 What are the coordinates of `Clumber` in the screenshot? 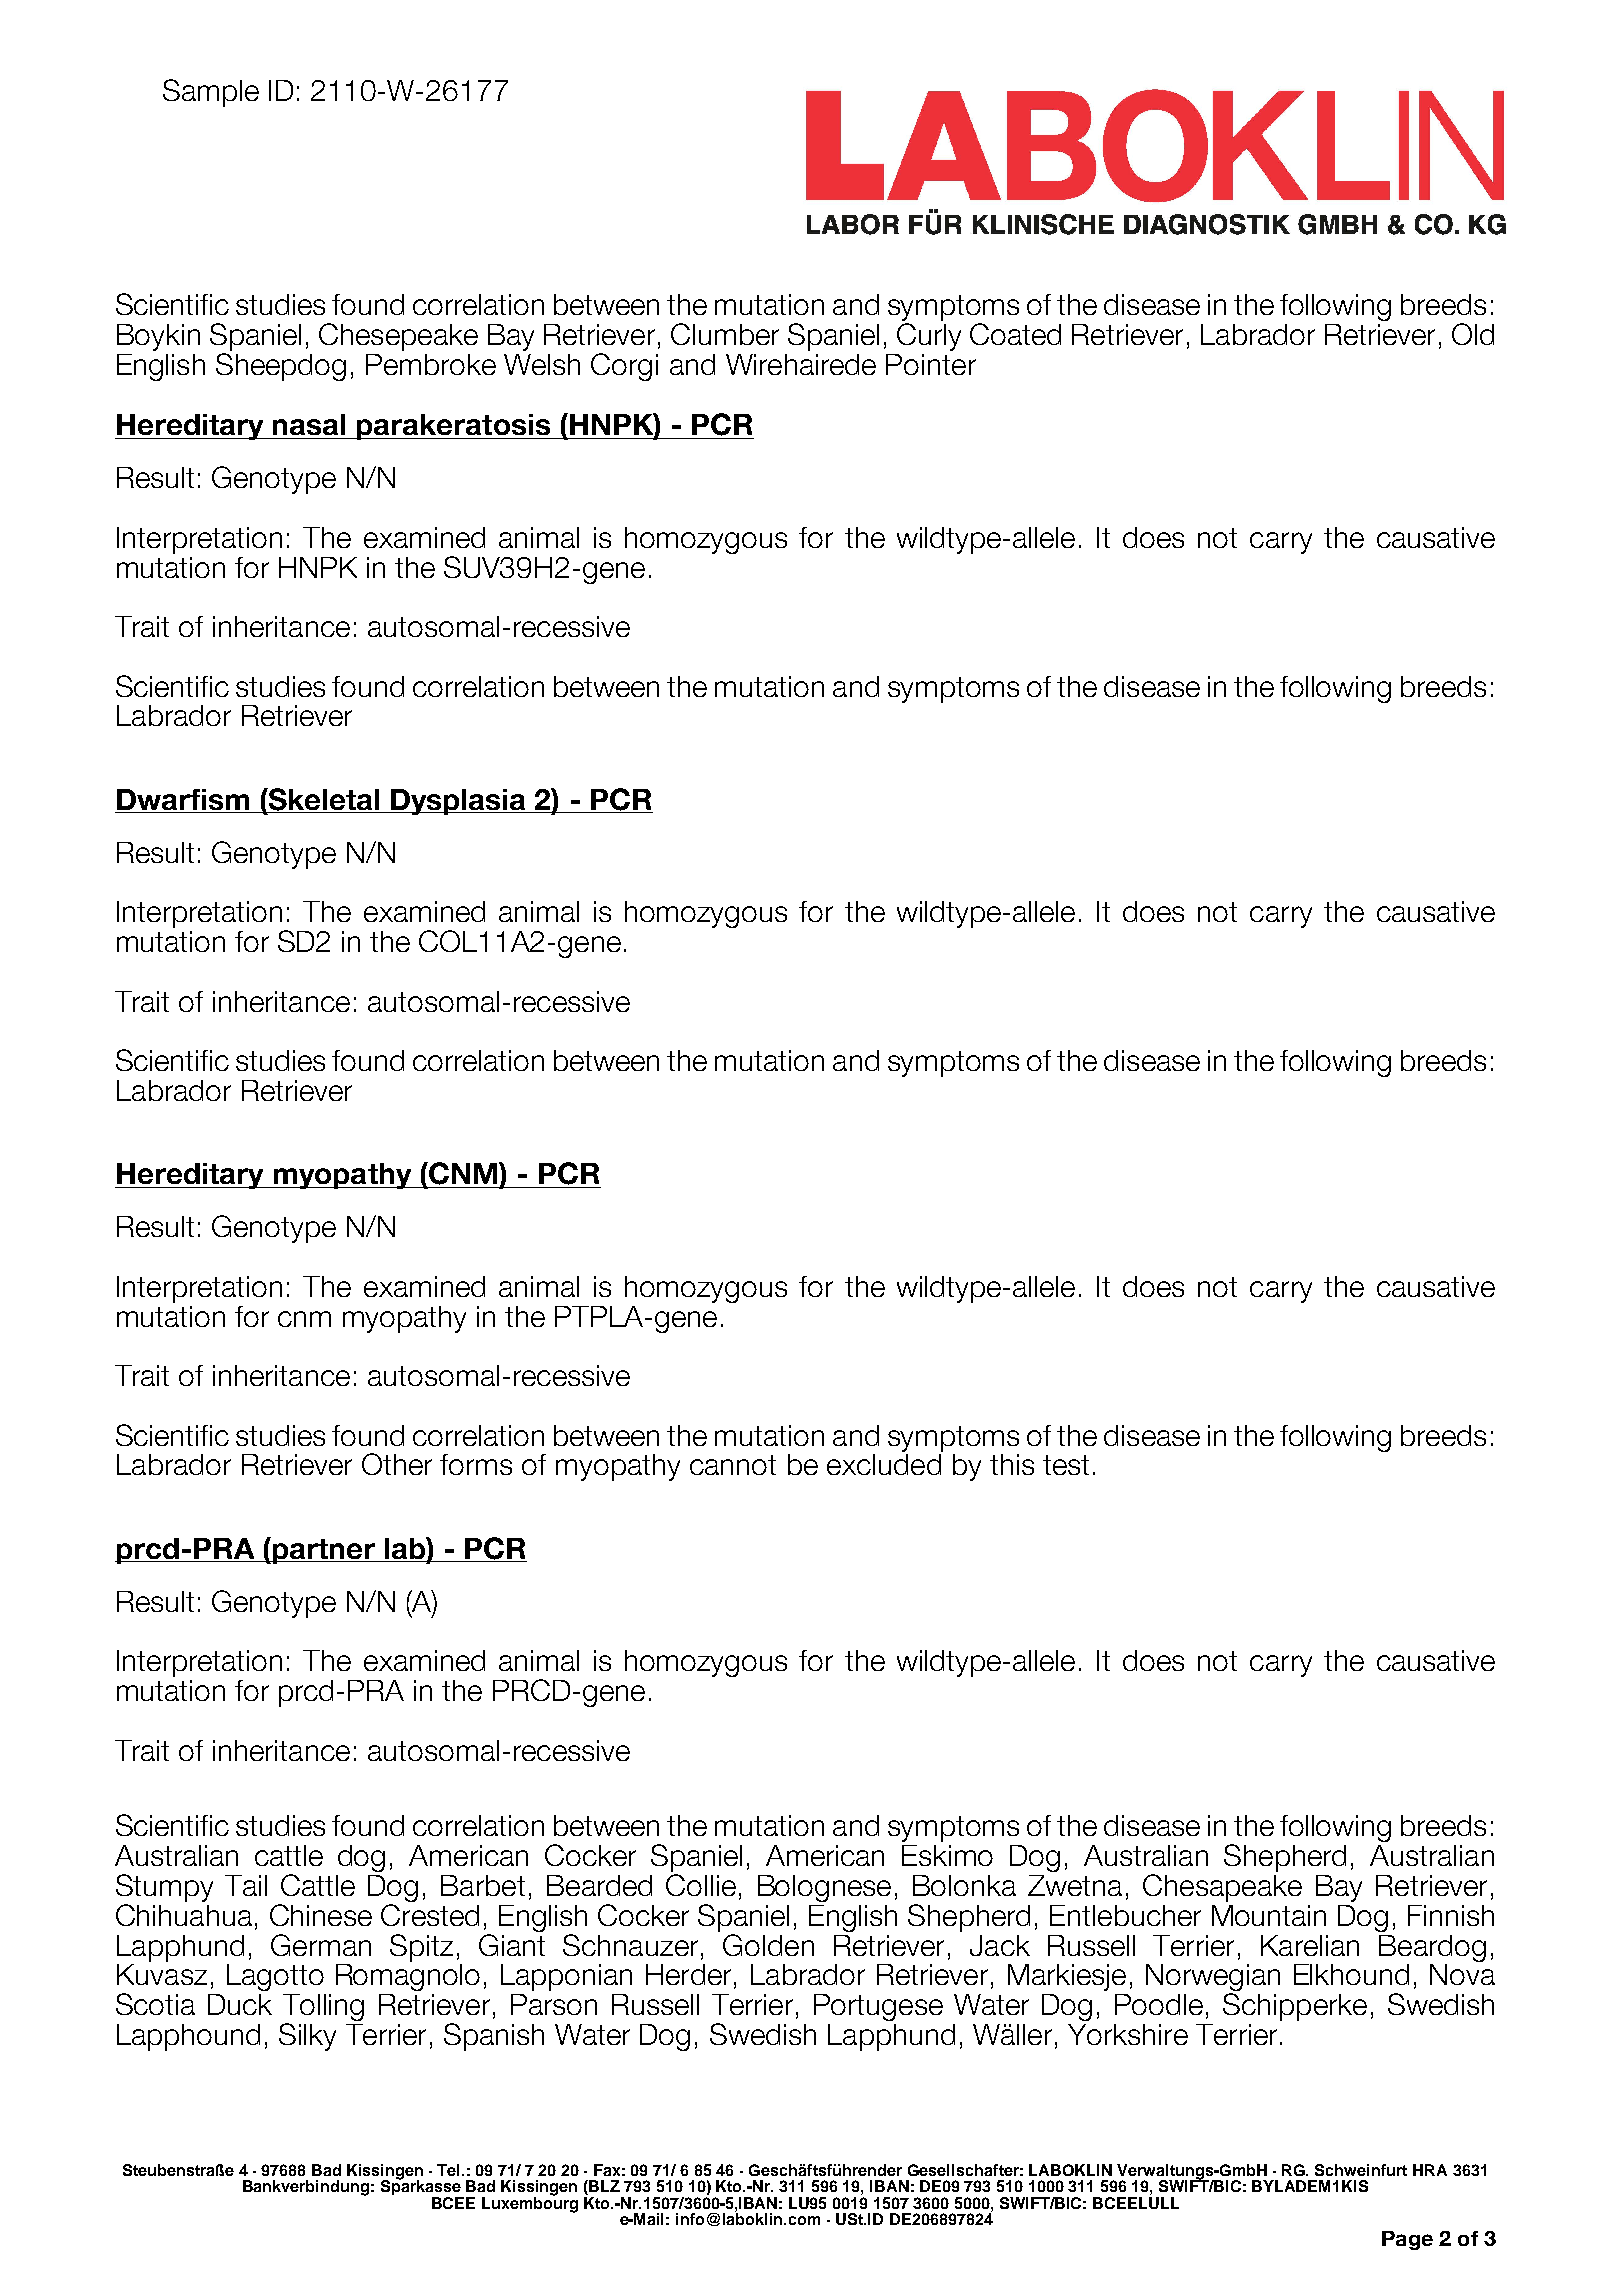 It's located at (725, 334).
